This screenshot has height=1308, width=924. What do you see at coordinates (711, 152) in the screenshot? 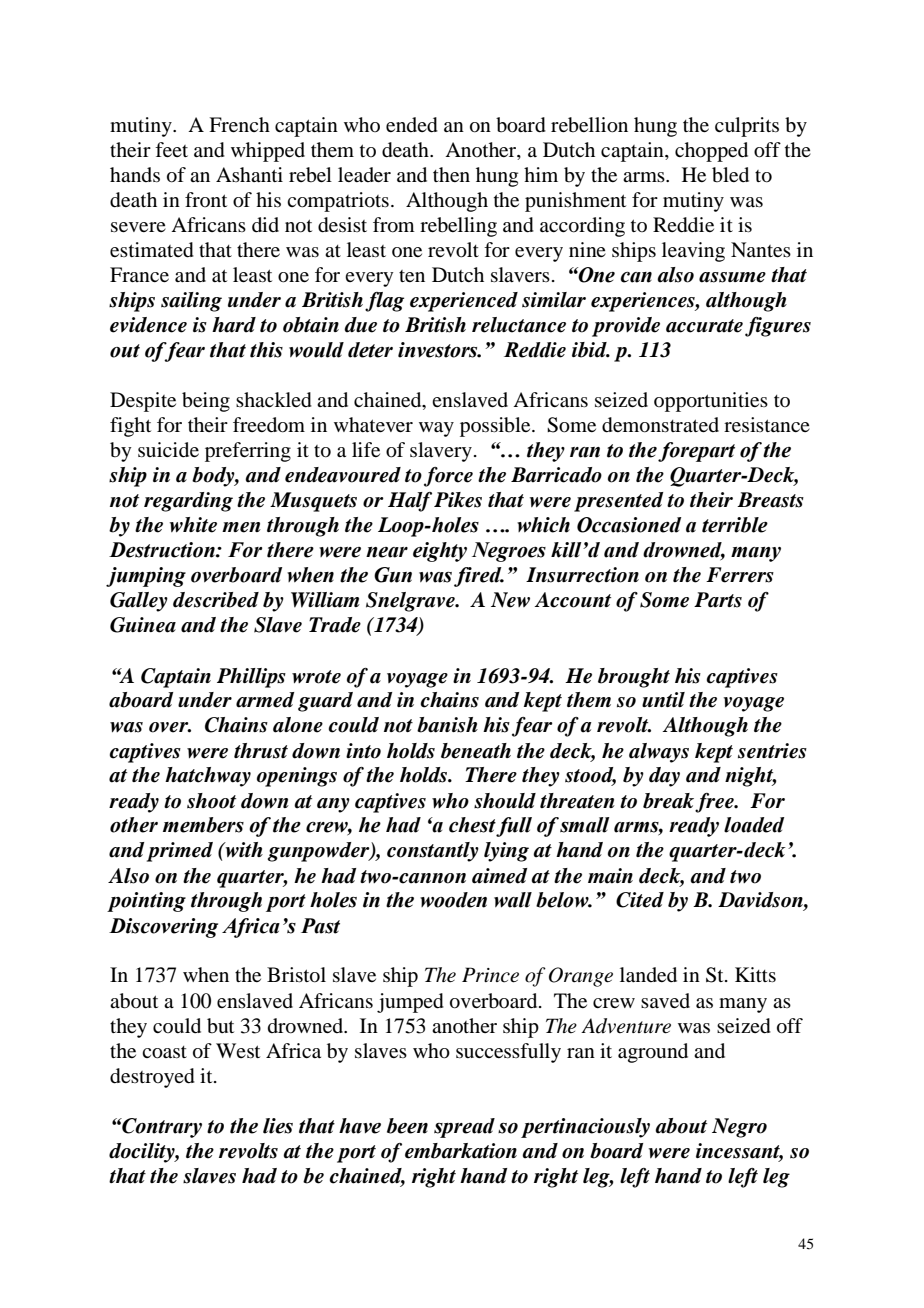
I see `chopped` at bounding box center [711, 152].
